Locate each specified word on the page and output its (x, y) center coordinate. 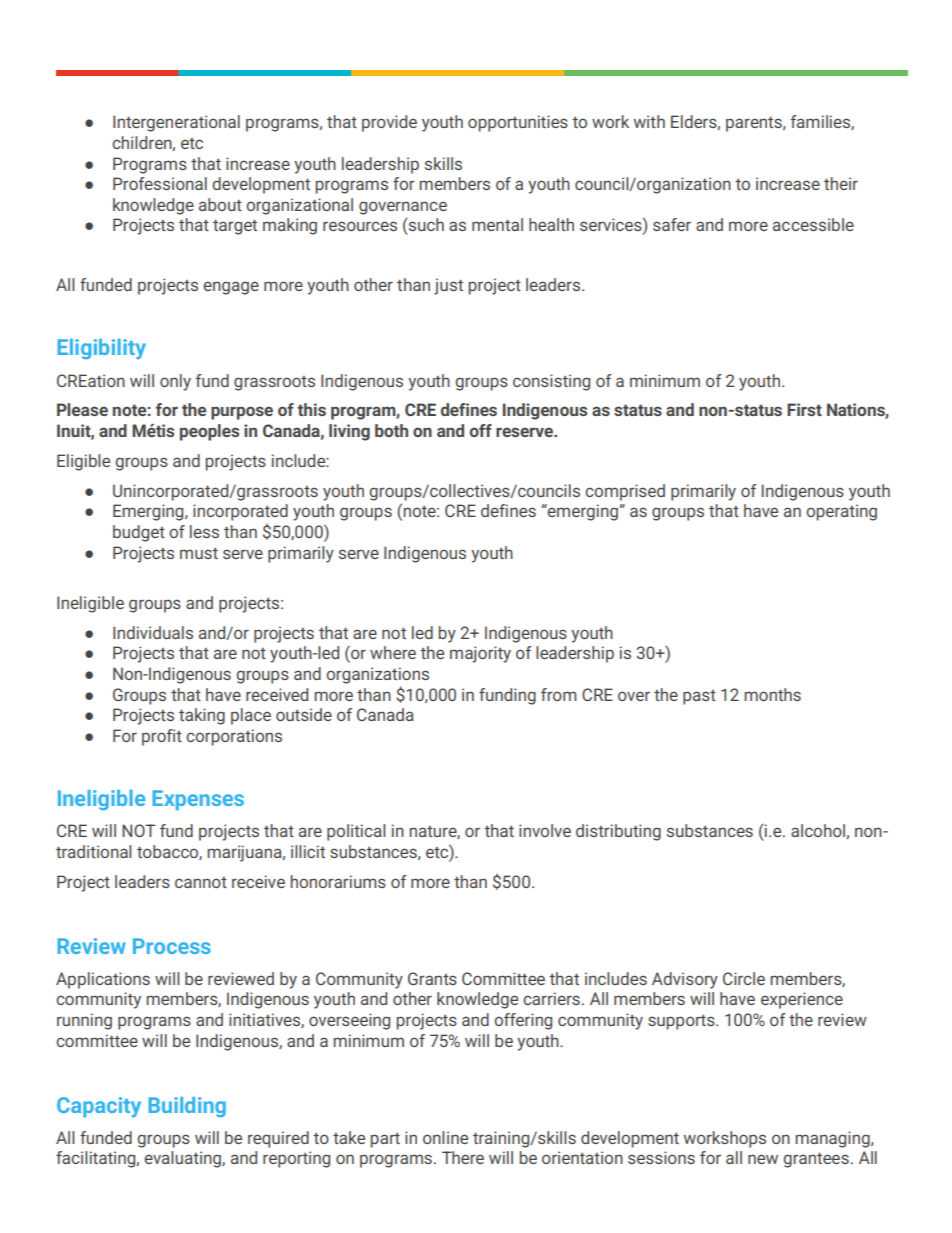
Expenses (198, 800)
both (391, 430)
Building (187, 1107)
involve (545, 830)
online (445, 1137)
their (841, 183)
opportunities (518, 123)
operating (841, 512)
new (763, 1159)
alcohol (819, 831)
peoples (209, 432)
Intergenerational (176, 123)
